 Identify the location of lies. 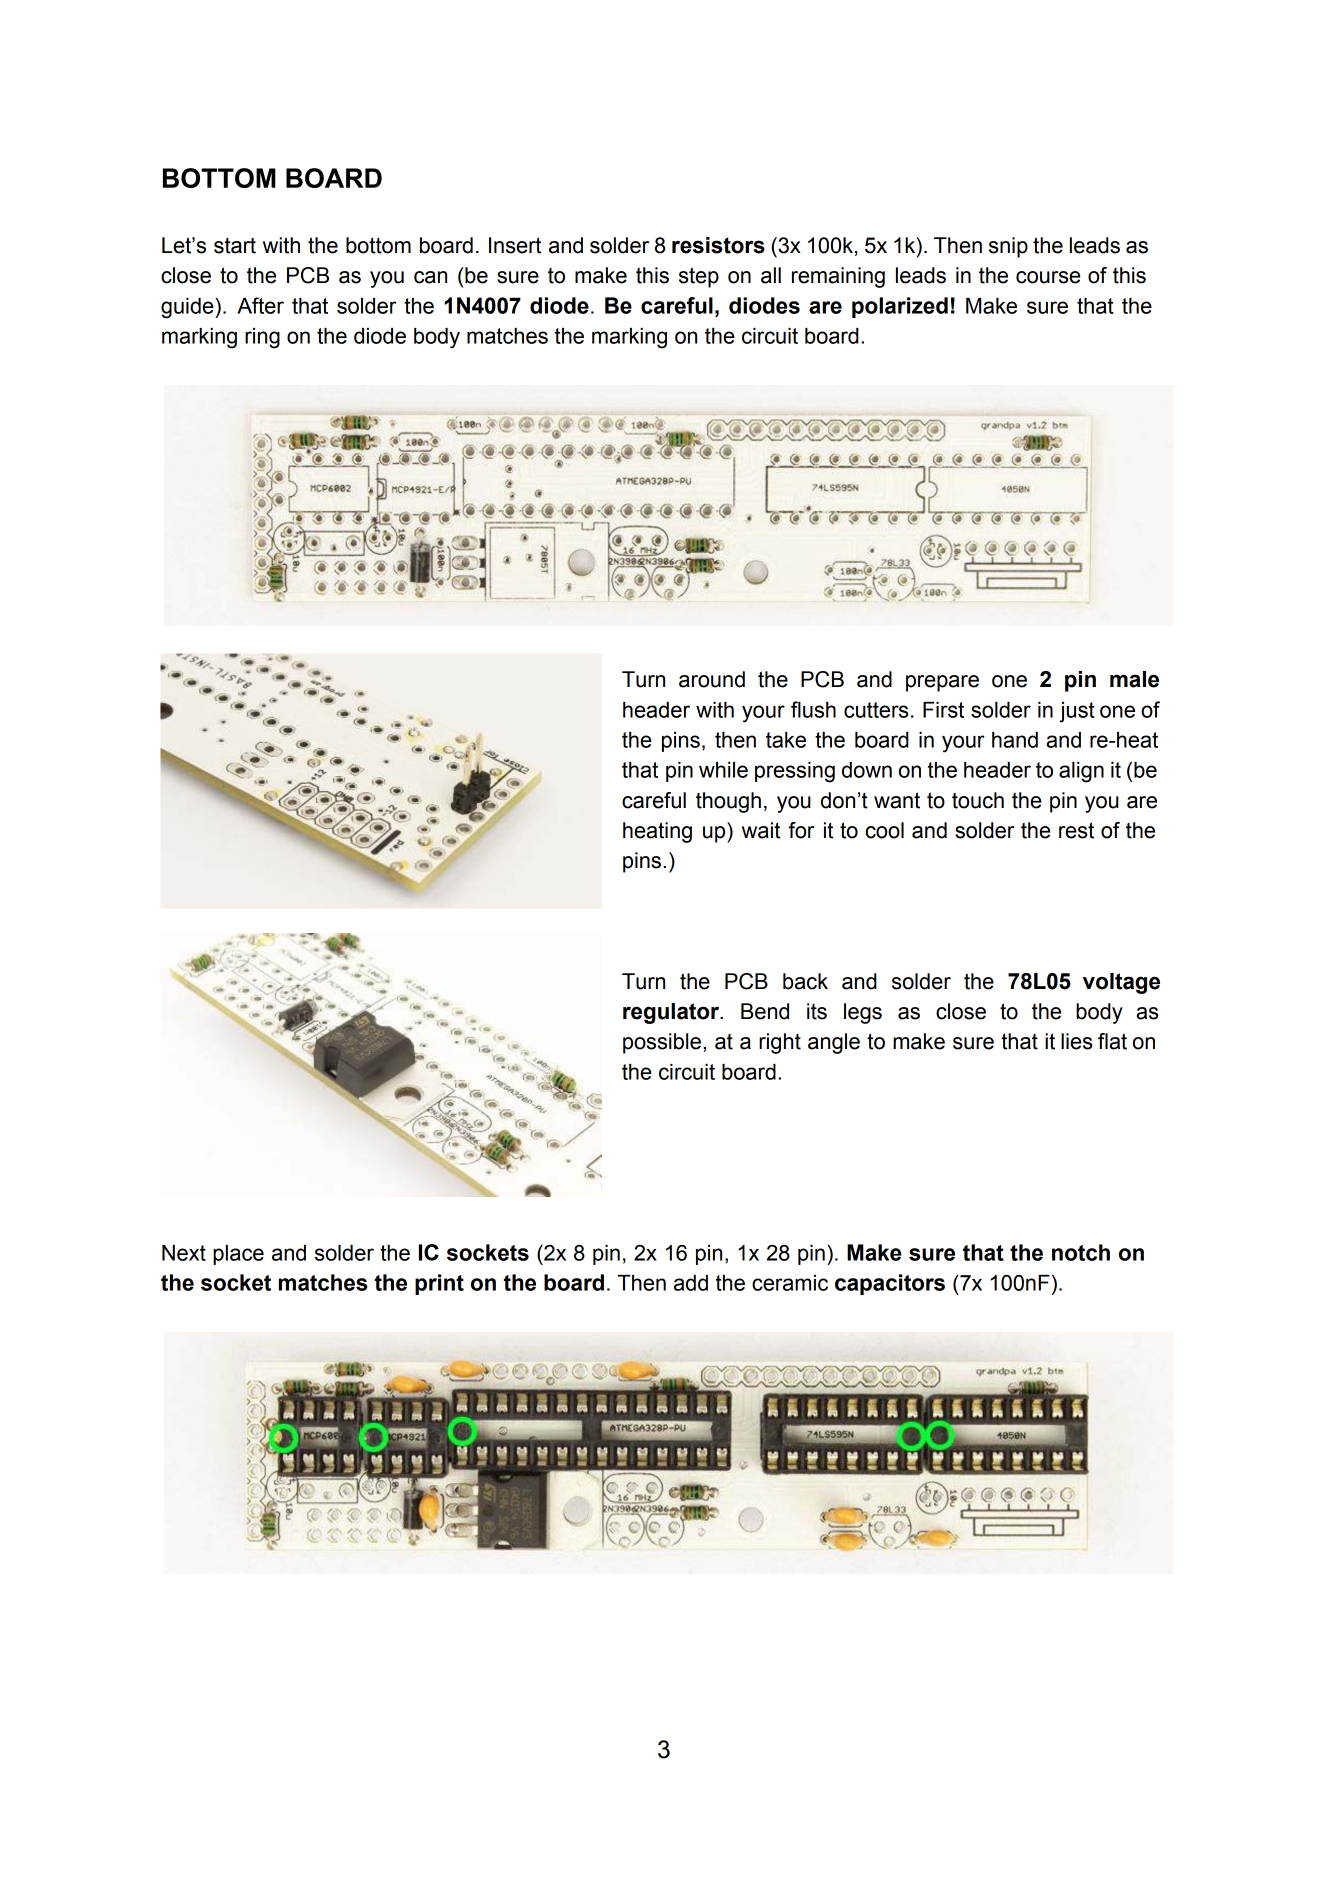
(1077, 1041).
